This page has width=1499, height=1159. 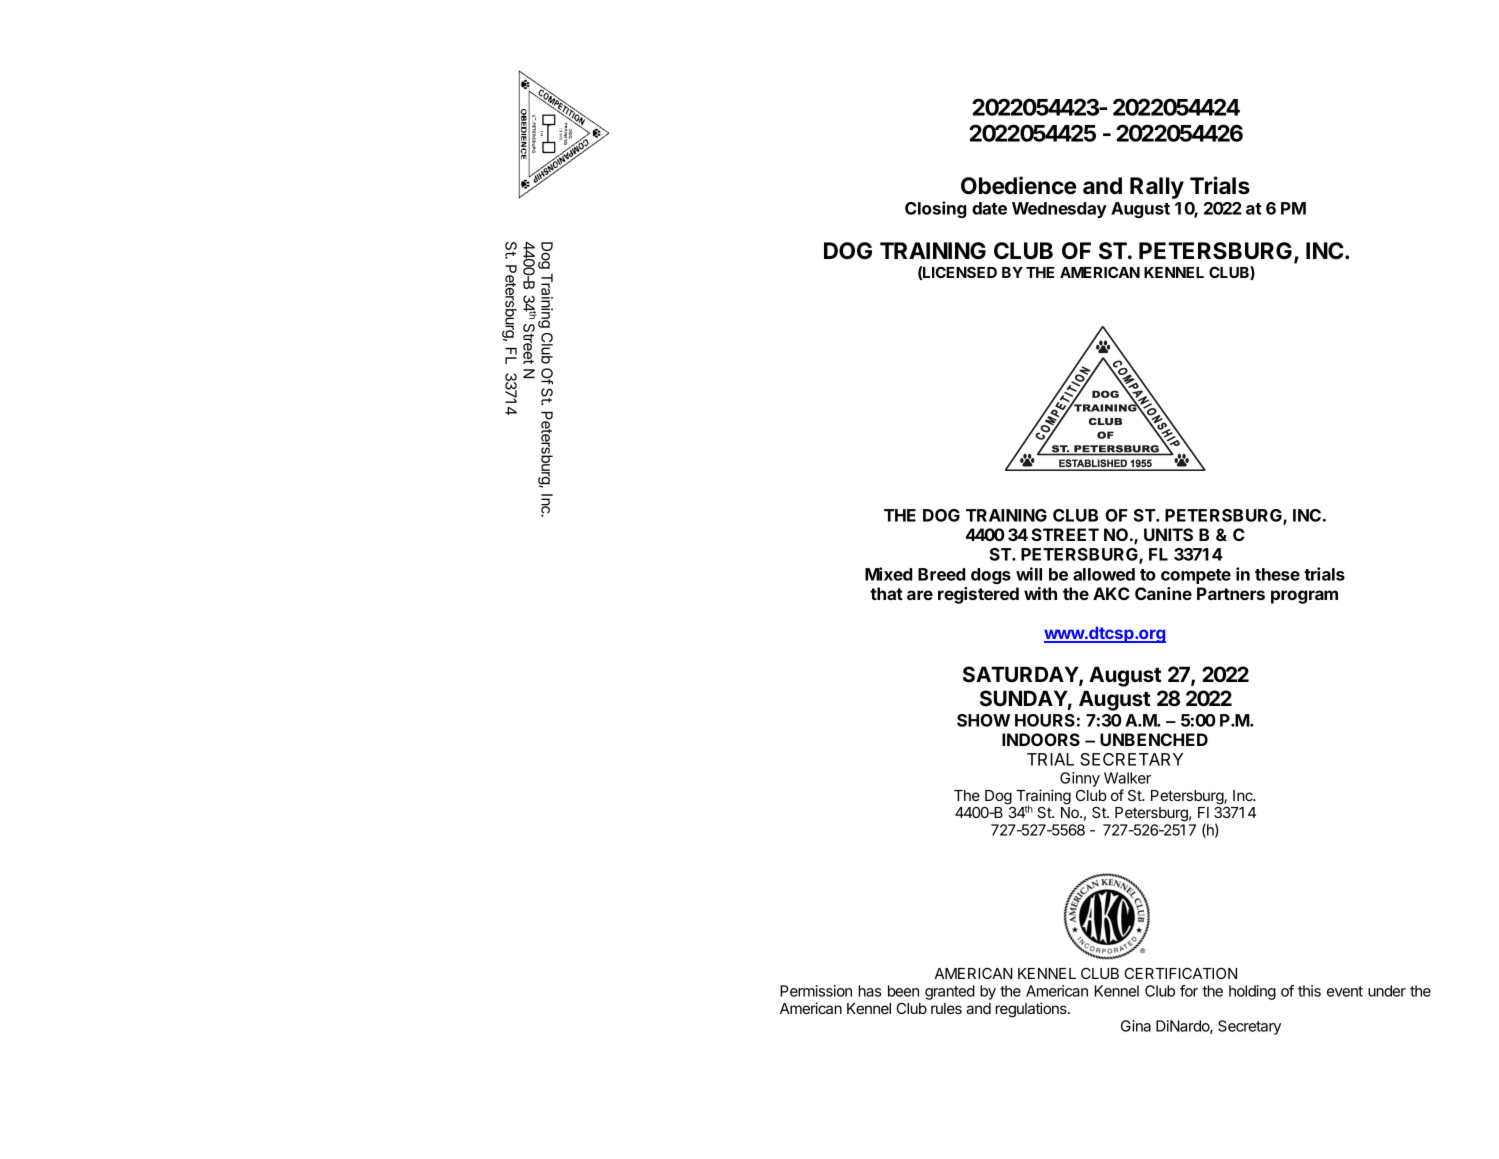 I want to click on program, so click(x=1304, y=597).
